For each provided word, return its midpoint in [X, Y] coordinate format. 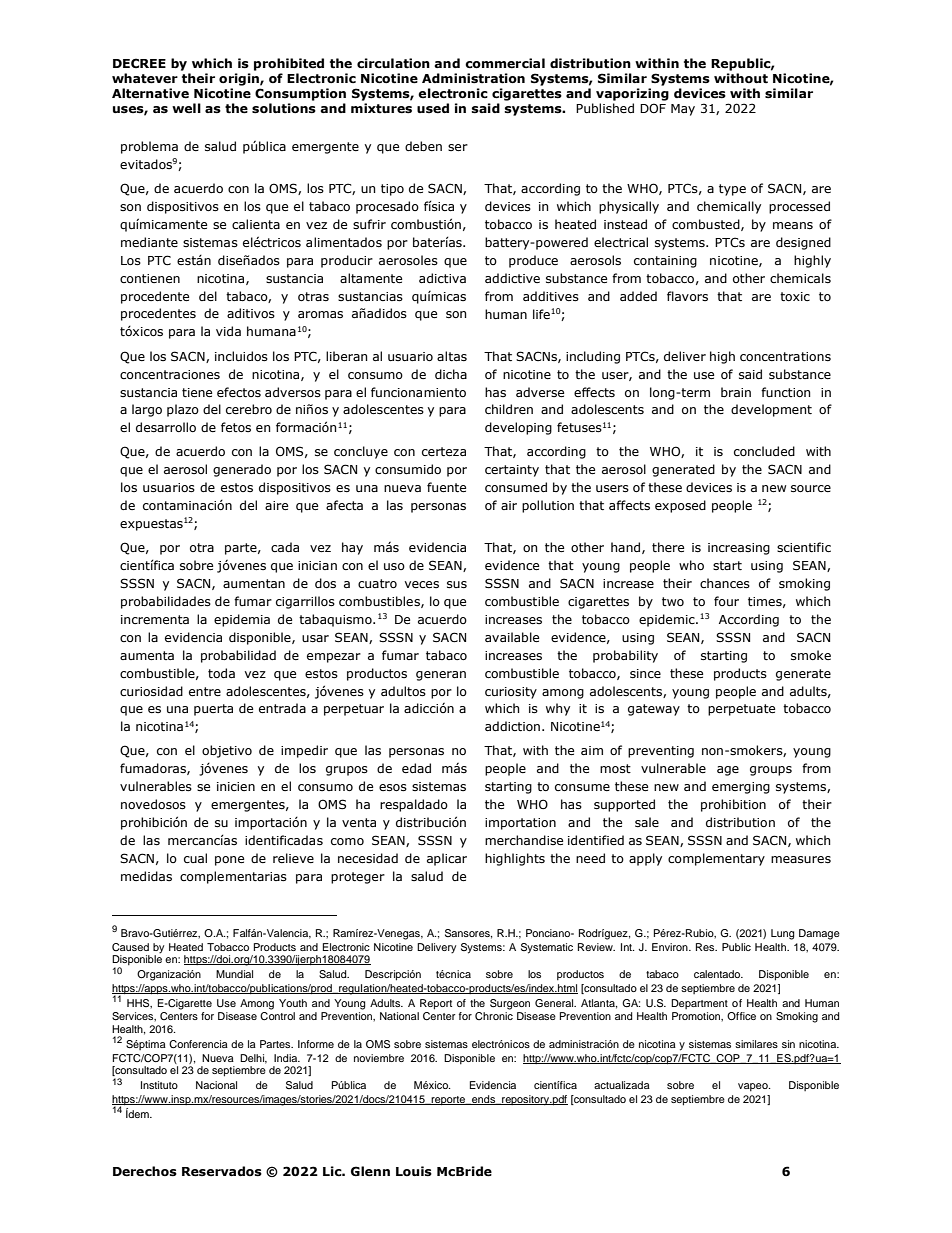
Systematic [547, 948]
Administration [473, 78]
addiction [512, 726]
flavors [687, 296]
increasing [739, 549]
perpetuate [741, 710]
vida [228, 331]
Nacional [216, 1085]
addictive [512, 278]
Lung [783, 934]
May [683, 110]
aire [276, 505]
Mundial [234, 974]
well [186, 108]
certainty [512, 471]
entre [205, 691]
